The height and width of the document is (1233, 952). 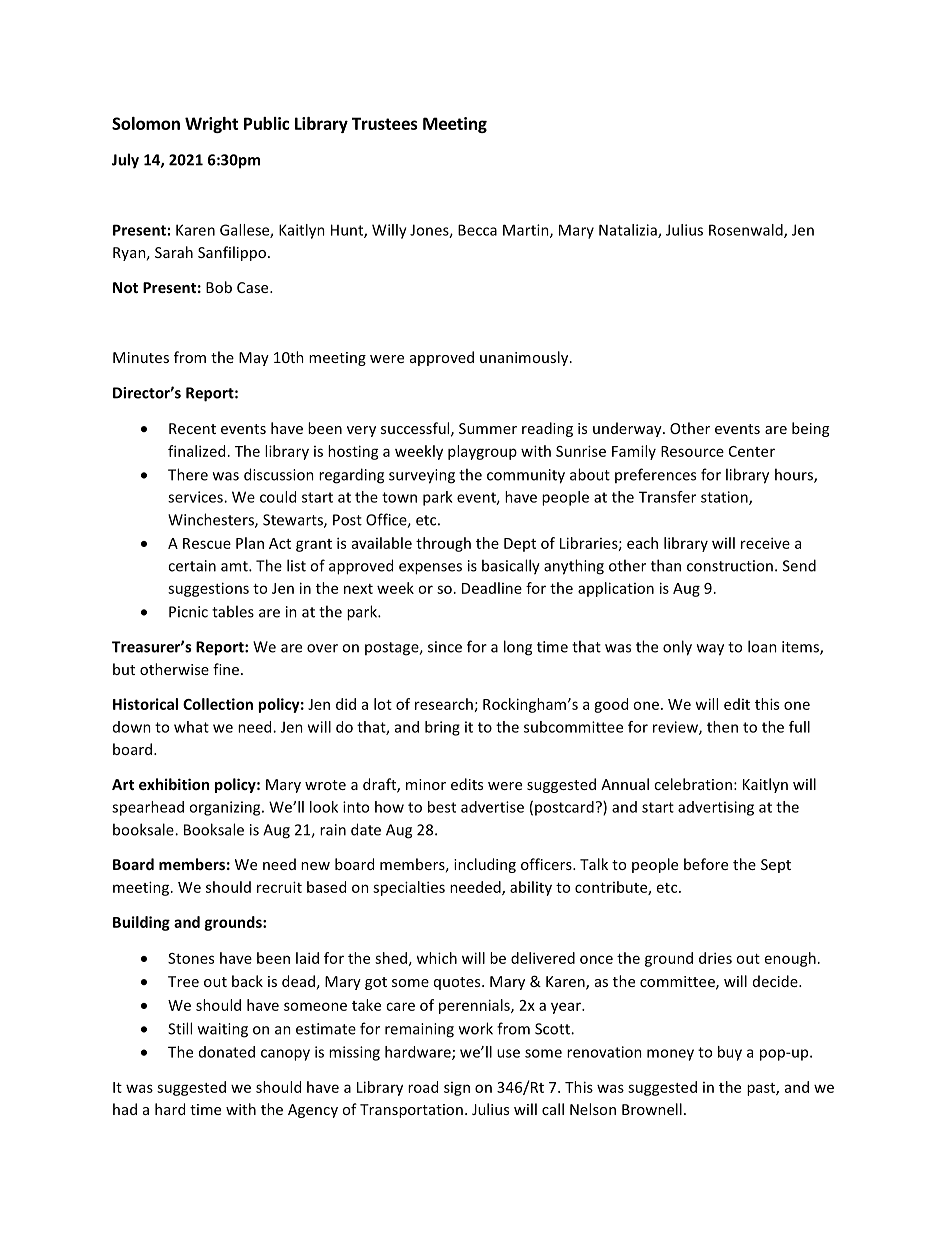 I want to click on Martin, so click(x=527, y=231).
